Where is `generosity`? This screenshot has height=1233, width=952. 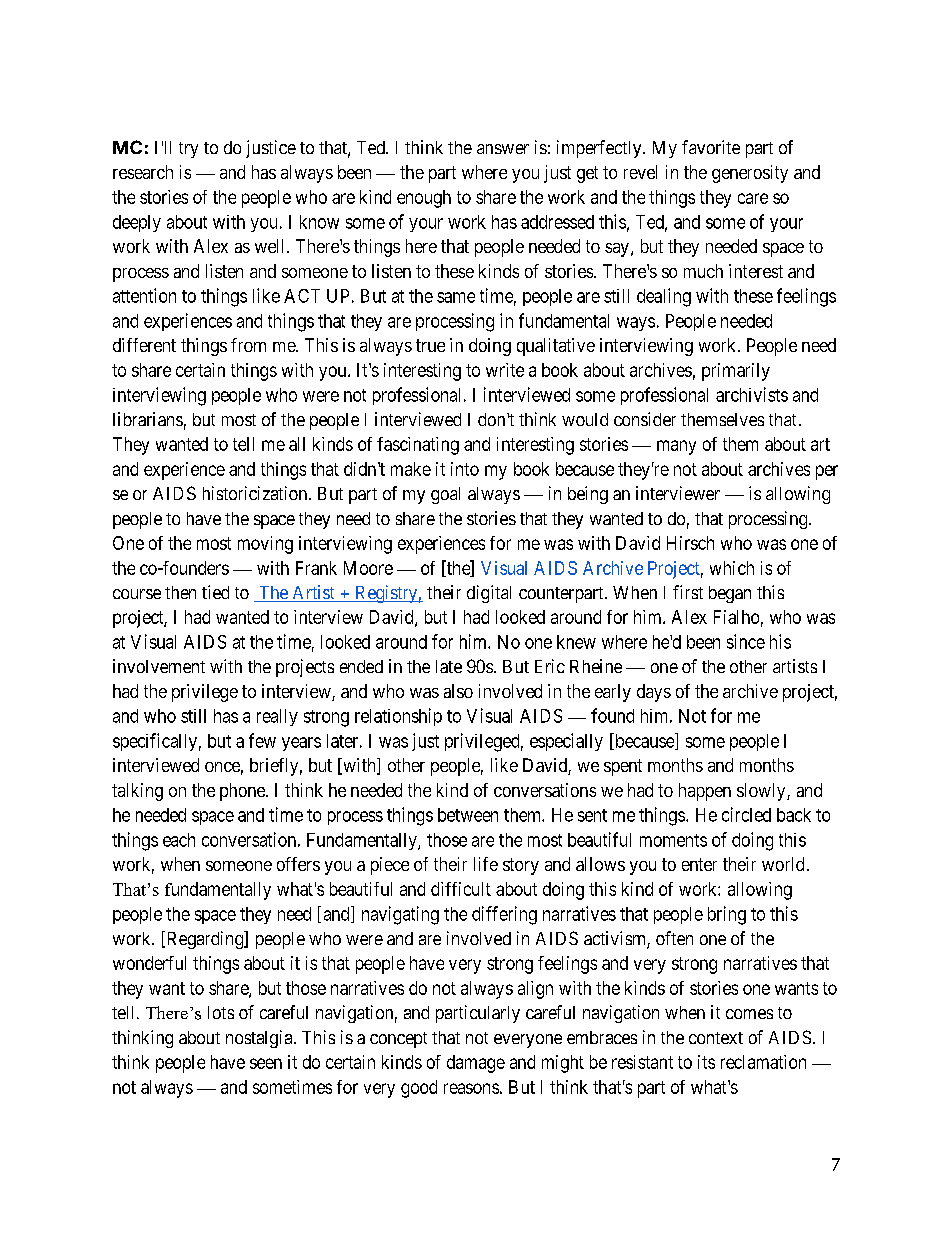
generosity is located at coordinates (750, 174).
